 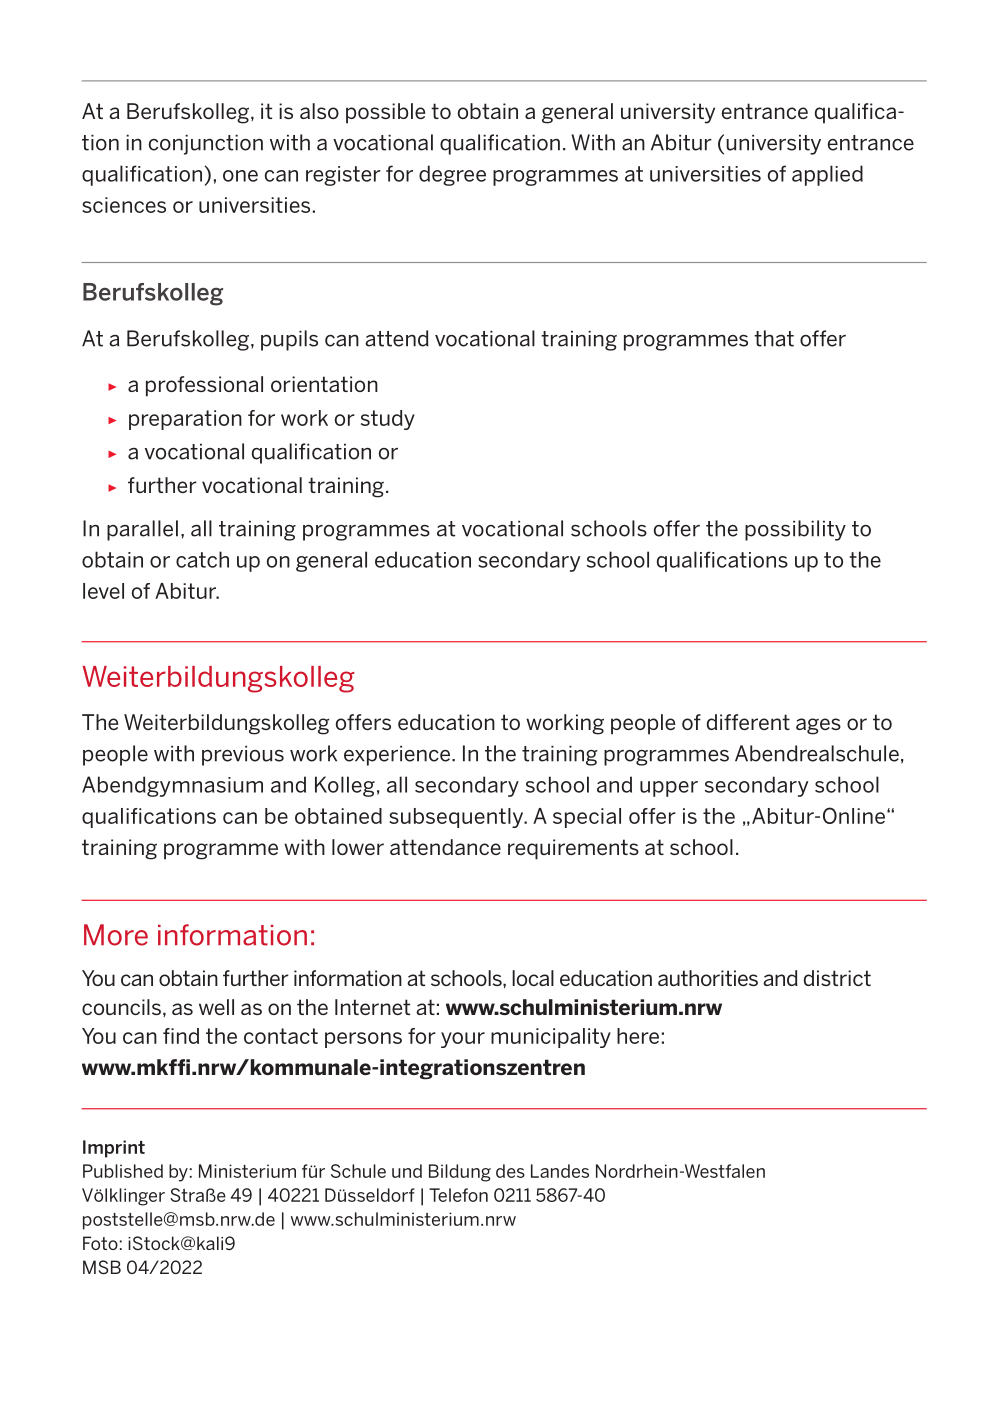 What do you see at coordinates (457, 818) in the screenshot?
I see `subsequently` at bounding box center [457, 818].
